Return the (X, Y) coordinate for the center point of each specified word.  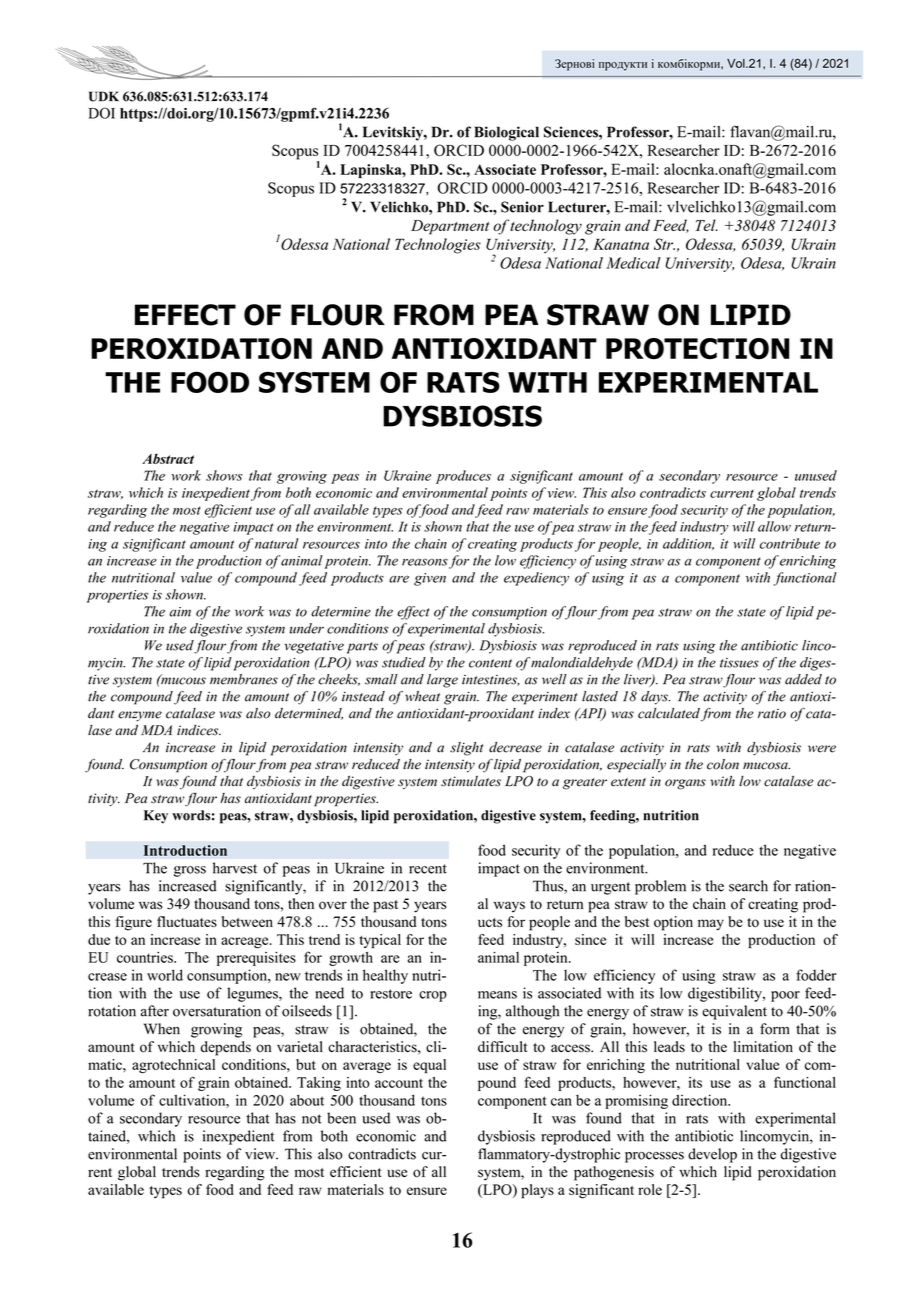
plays (537, 1191)
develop (712, 1155)
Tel (707, 225)
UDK (104, 96)
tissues (739, 663)
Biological (506, 133)
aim (180, 612)
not (312, 1119)
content (490, 663)
